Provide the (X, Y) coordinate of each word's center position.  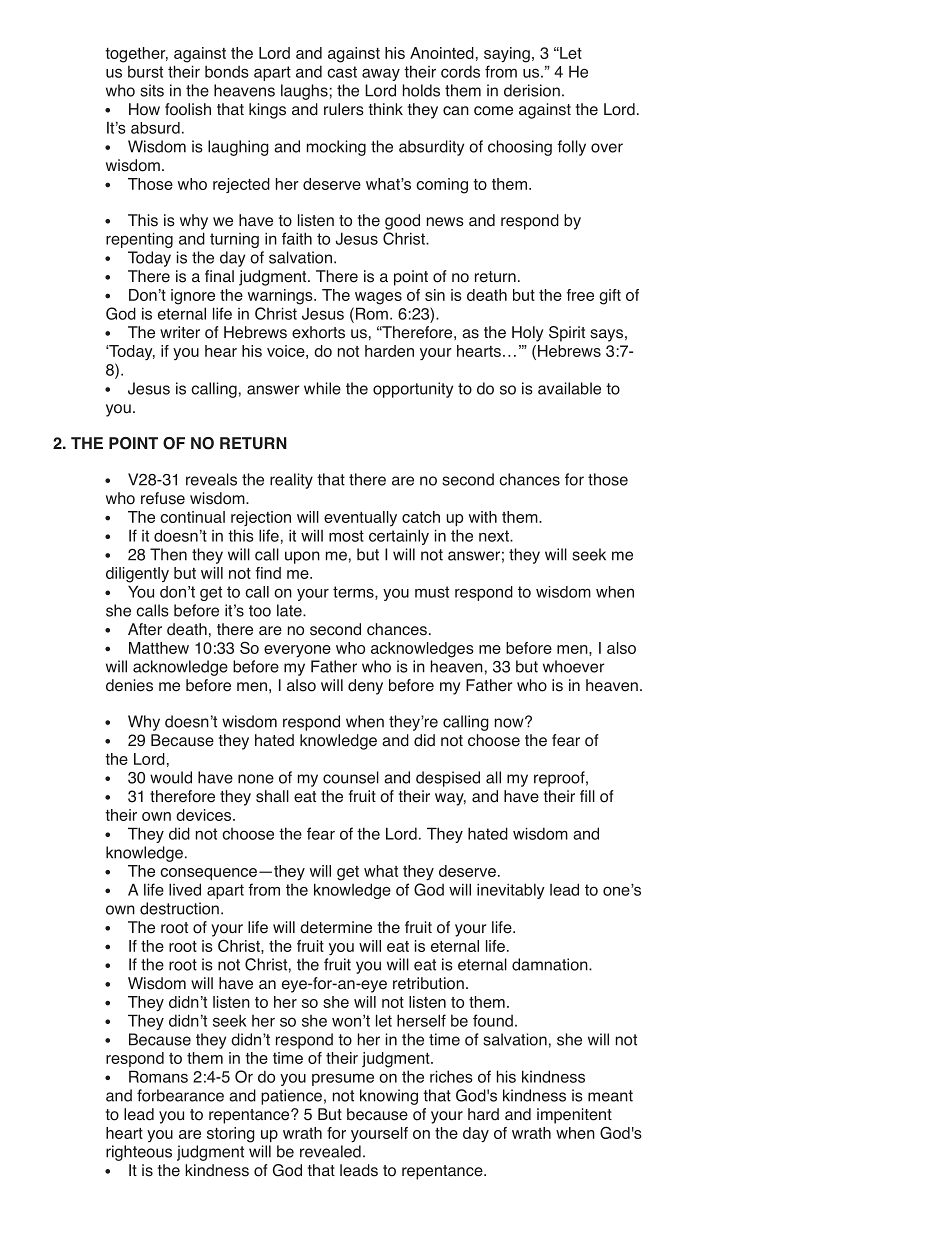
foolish (188, 109)
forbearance (180, 1095)
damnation (550, 964)
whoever (574, 666)
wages (378, 298)
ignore (193, 297)
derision (532, 90)
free (580, 295)
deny (365, 687)
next (495, 536)
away (381, 74)
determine (336, 927)
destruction (179, 908)
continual (192, 517)
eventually (360, 518)
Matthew (159, 648)
